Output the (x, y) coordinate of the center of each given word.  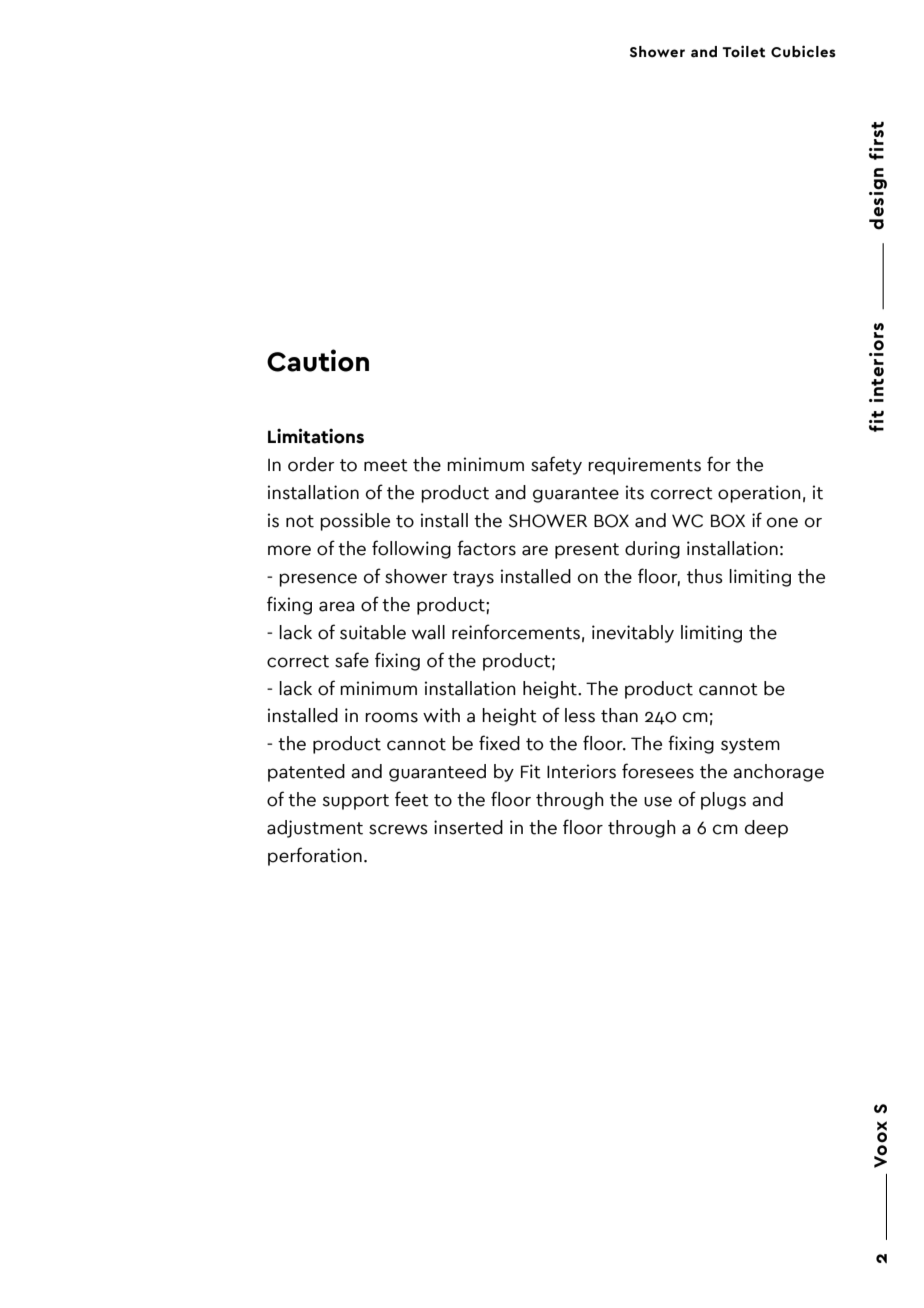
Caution (318, 360)
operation (759, 494)
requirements (644, 466)
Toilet (743, 51)
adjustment (315, 829)
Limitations (316, 436)
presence (318, 580)
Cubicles (803, 51)
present (587, 551)
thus (705, 576)
